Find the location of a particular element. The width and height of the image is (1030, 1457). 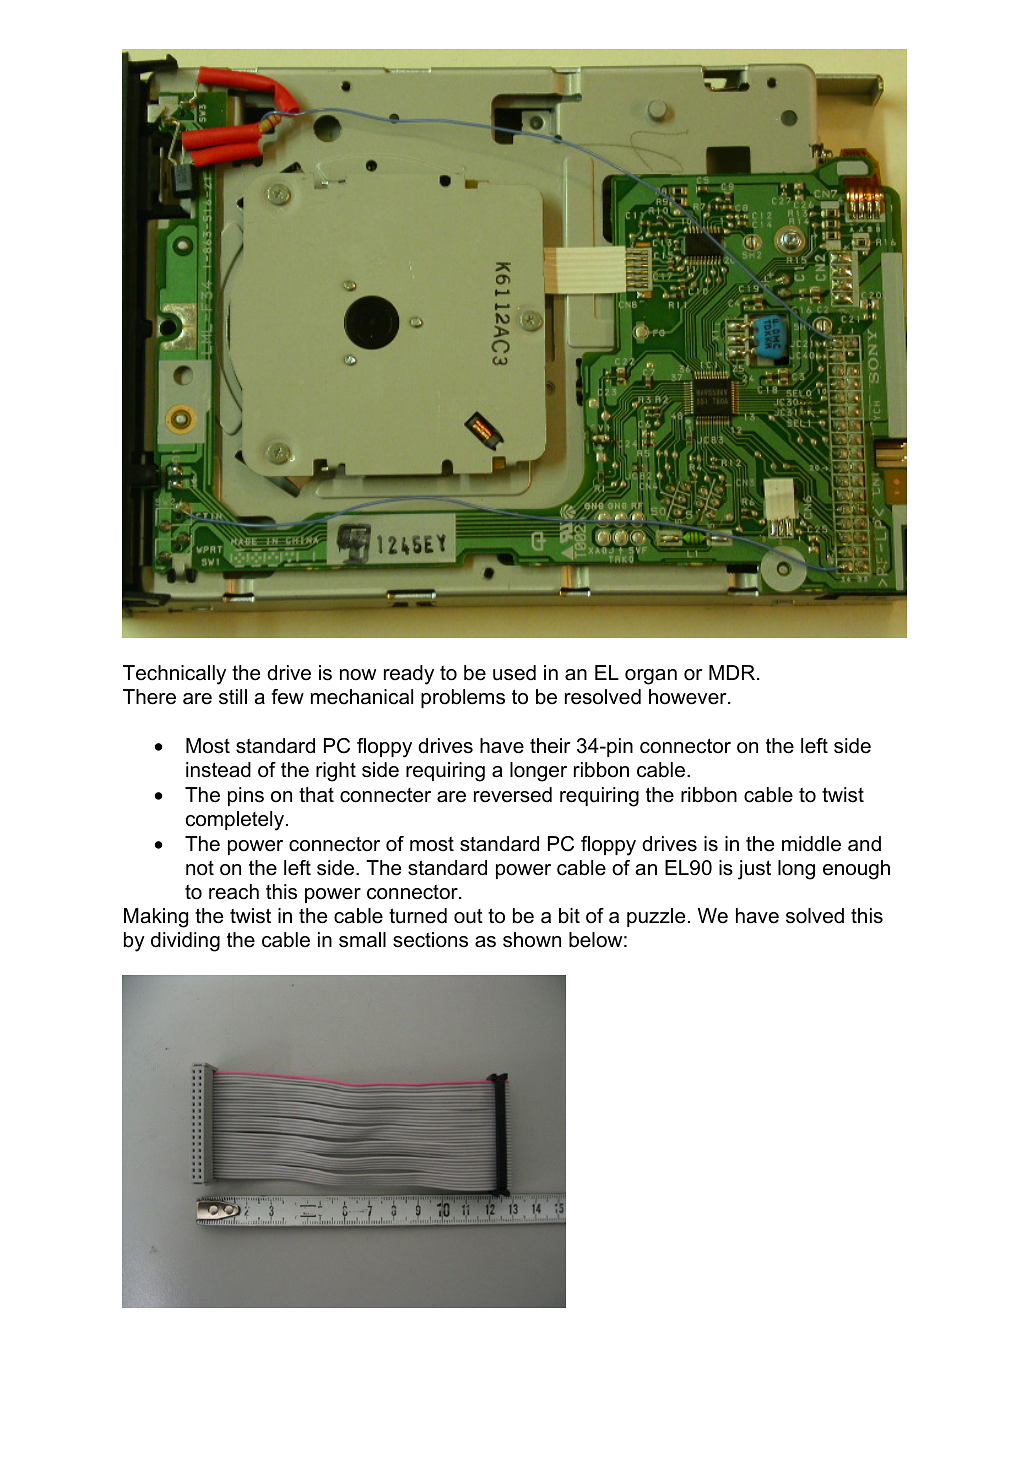

reversed is located at coordinates (513, 795).
